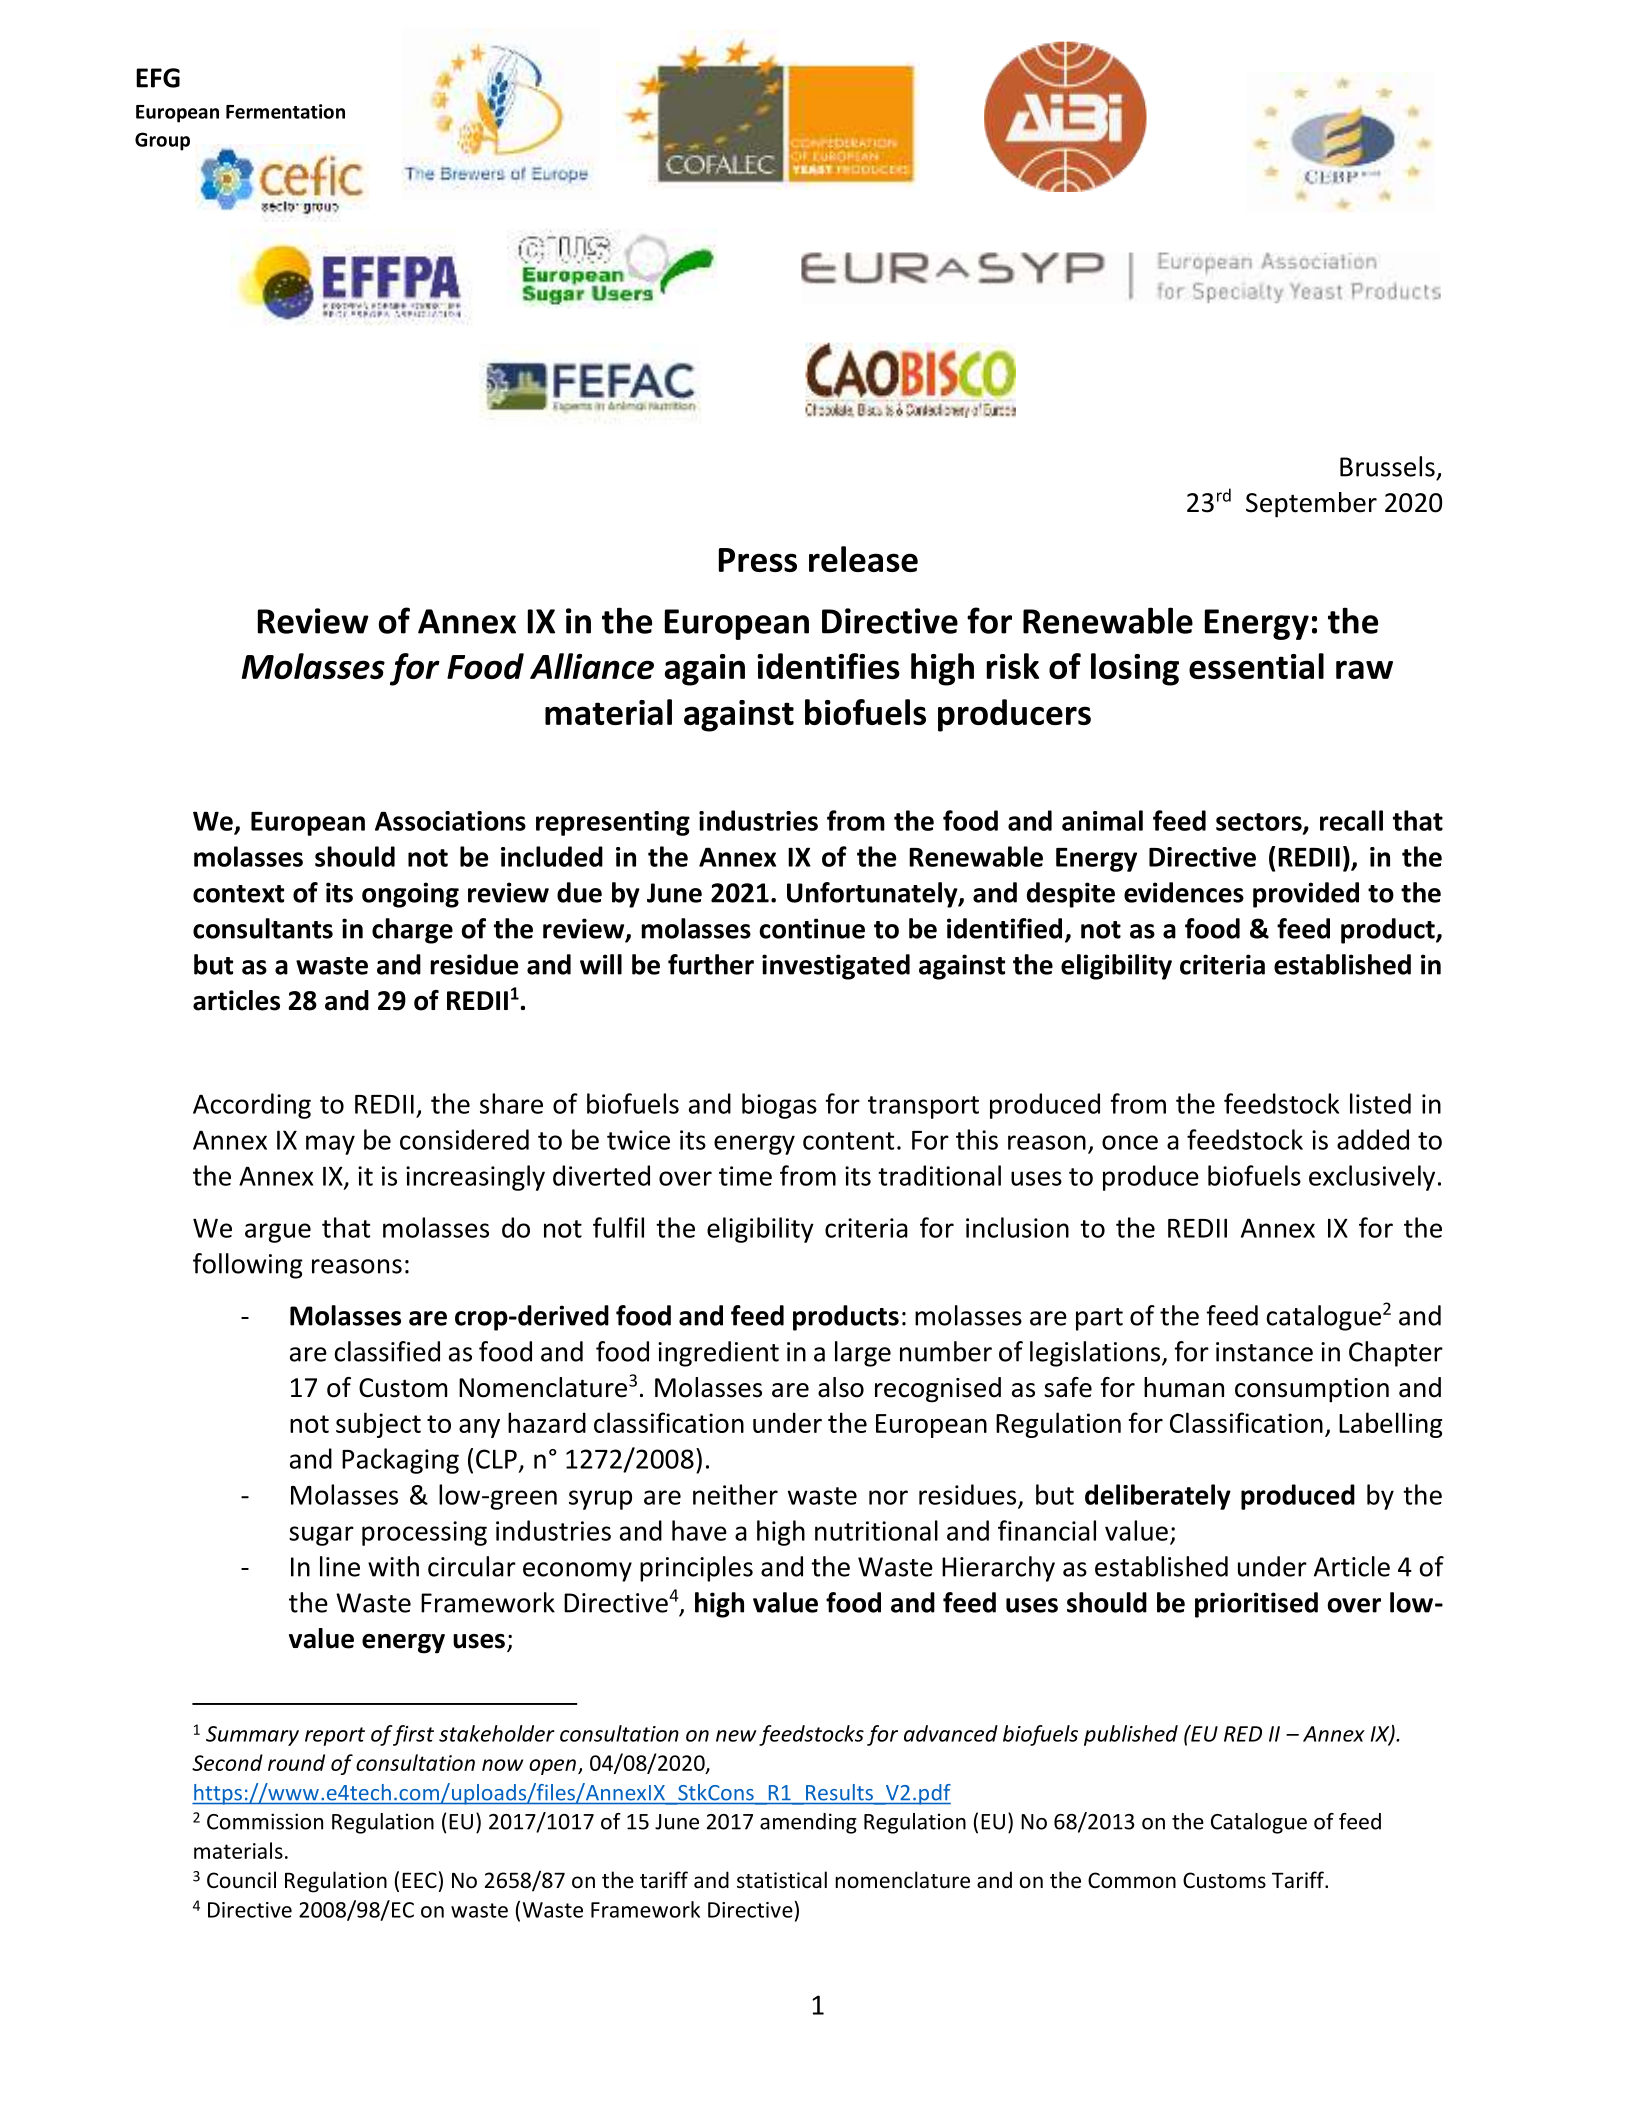 This document has width=1635, height=2116. Describe the element at coordinates (758, 560) in the document. I see `Press` at that location.
